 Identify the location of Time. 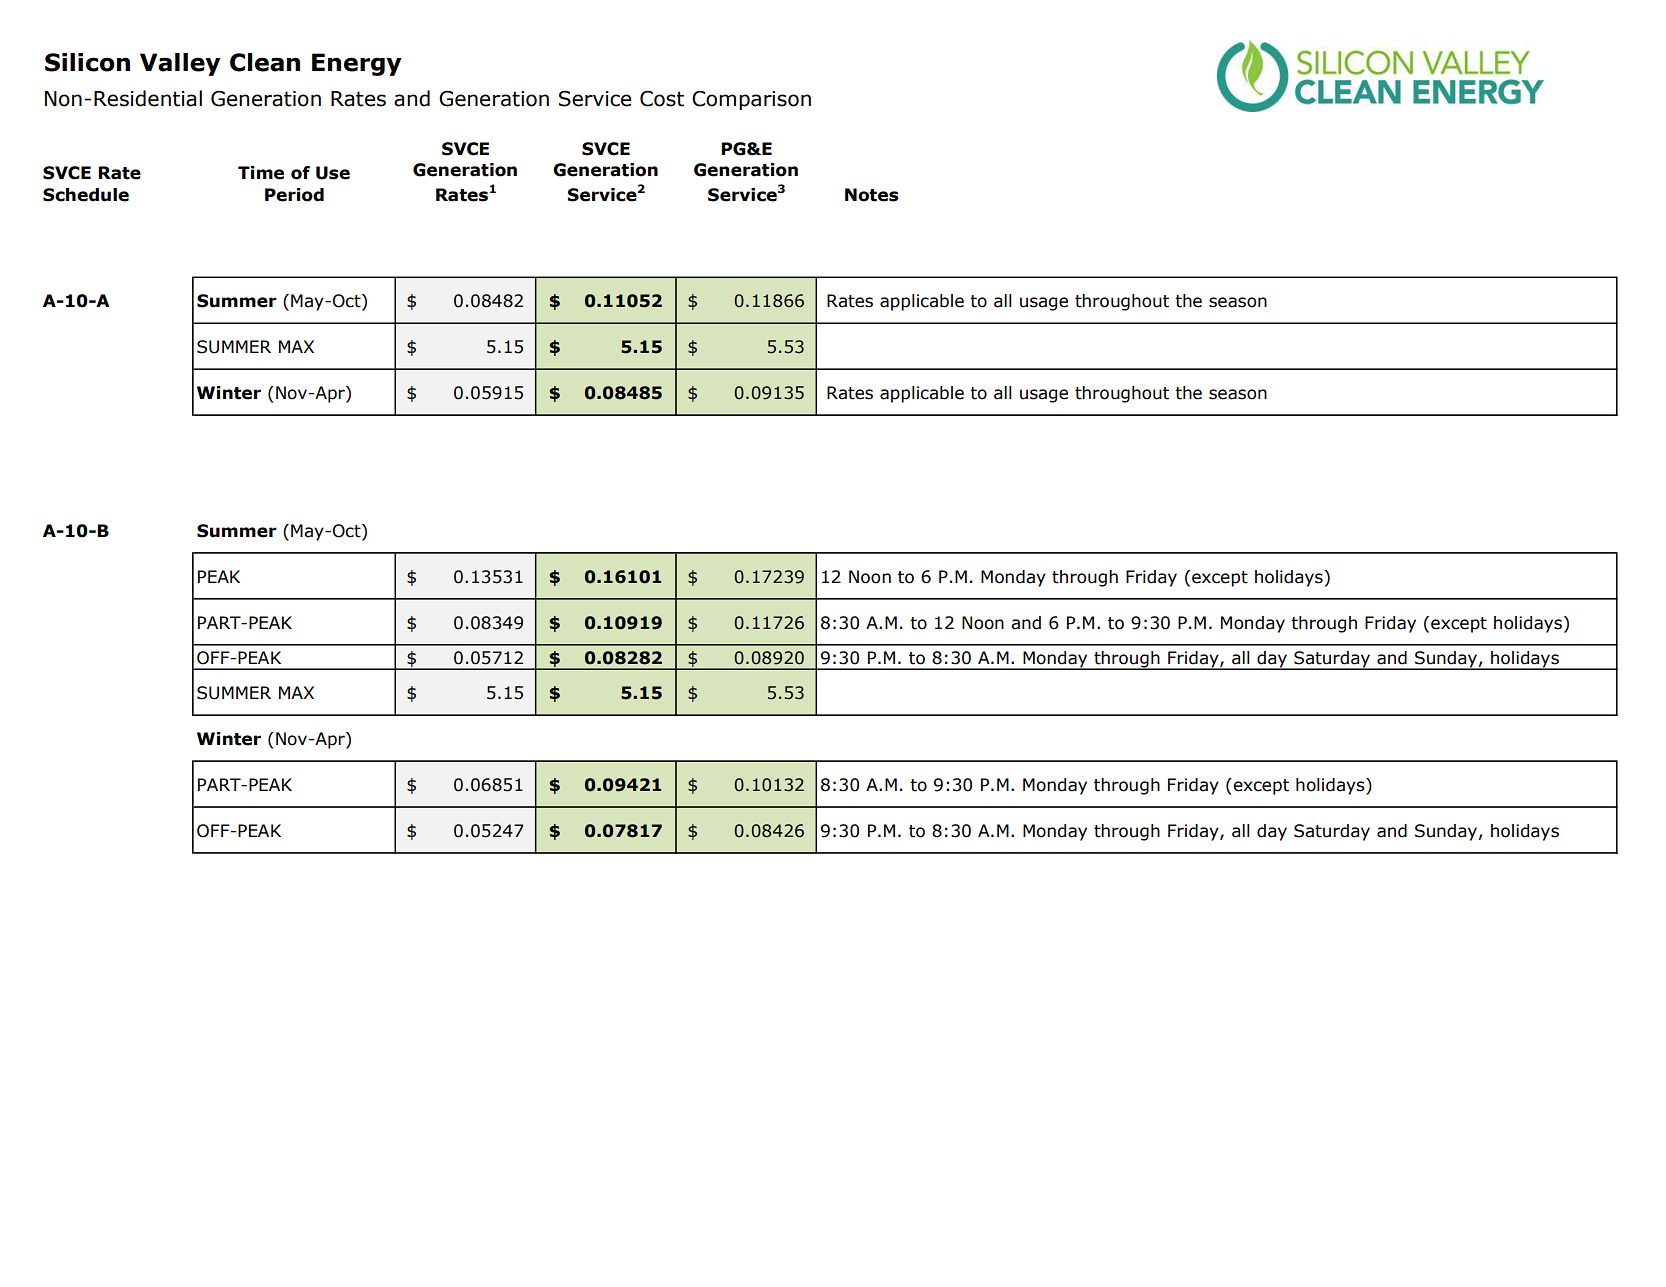
(261, 173).
